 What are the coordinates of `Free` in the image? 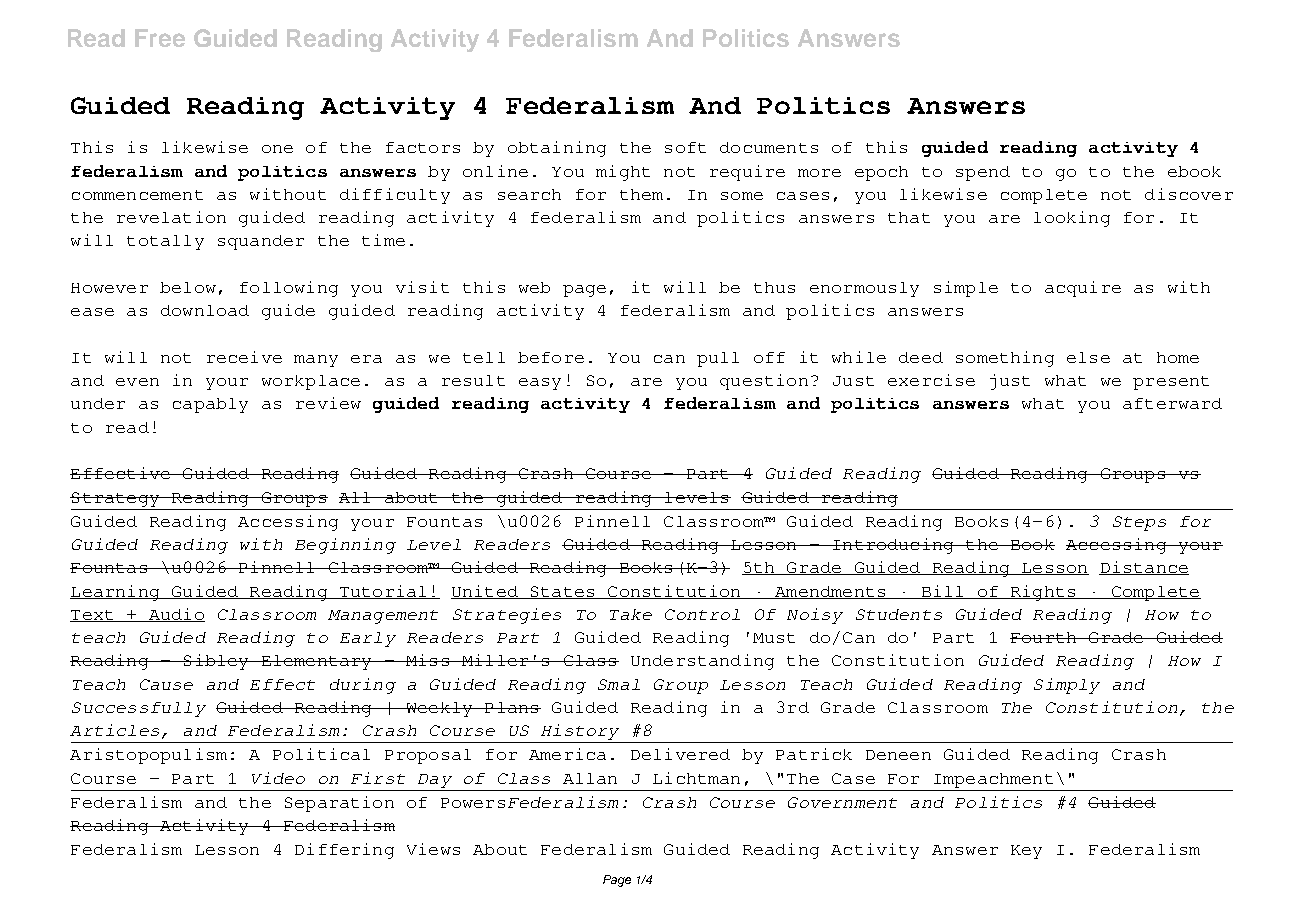 It's located at (160, 38).
